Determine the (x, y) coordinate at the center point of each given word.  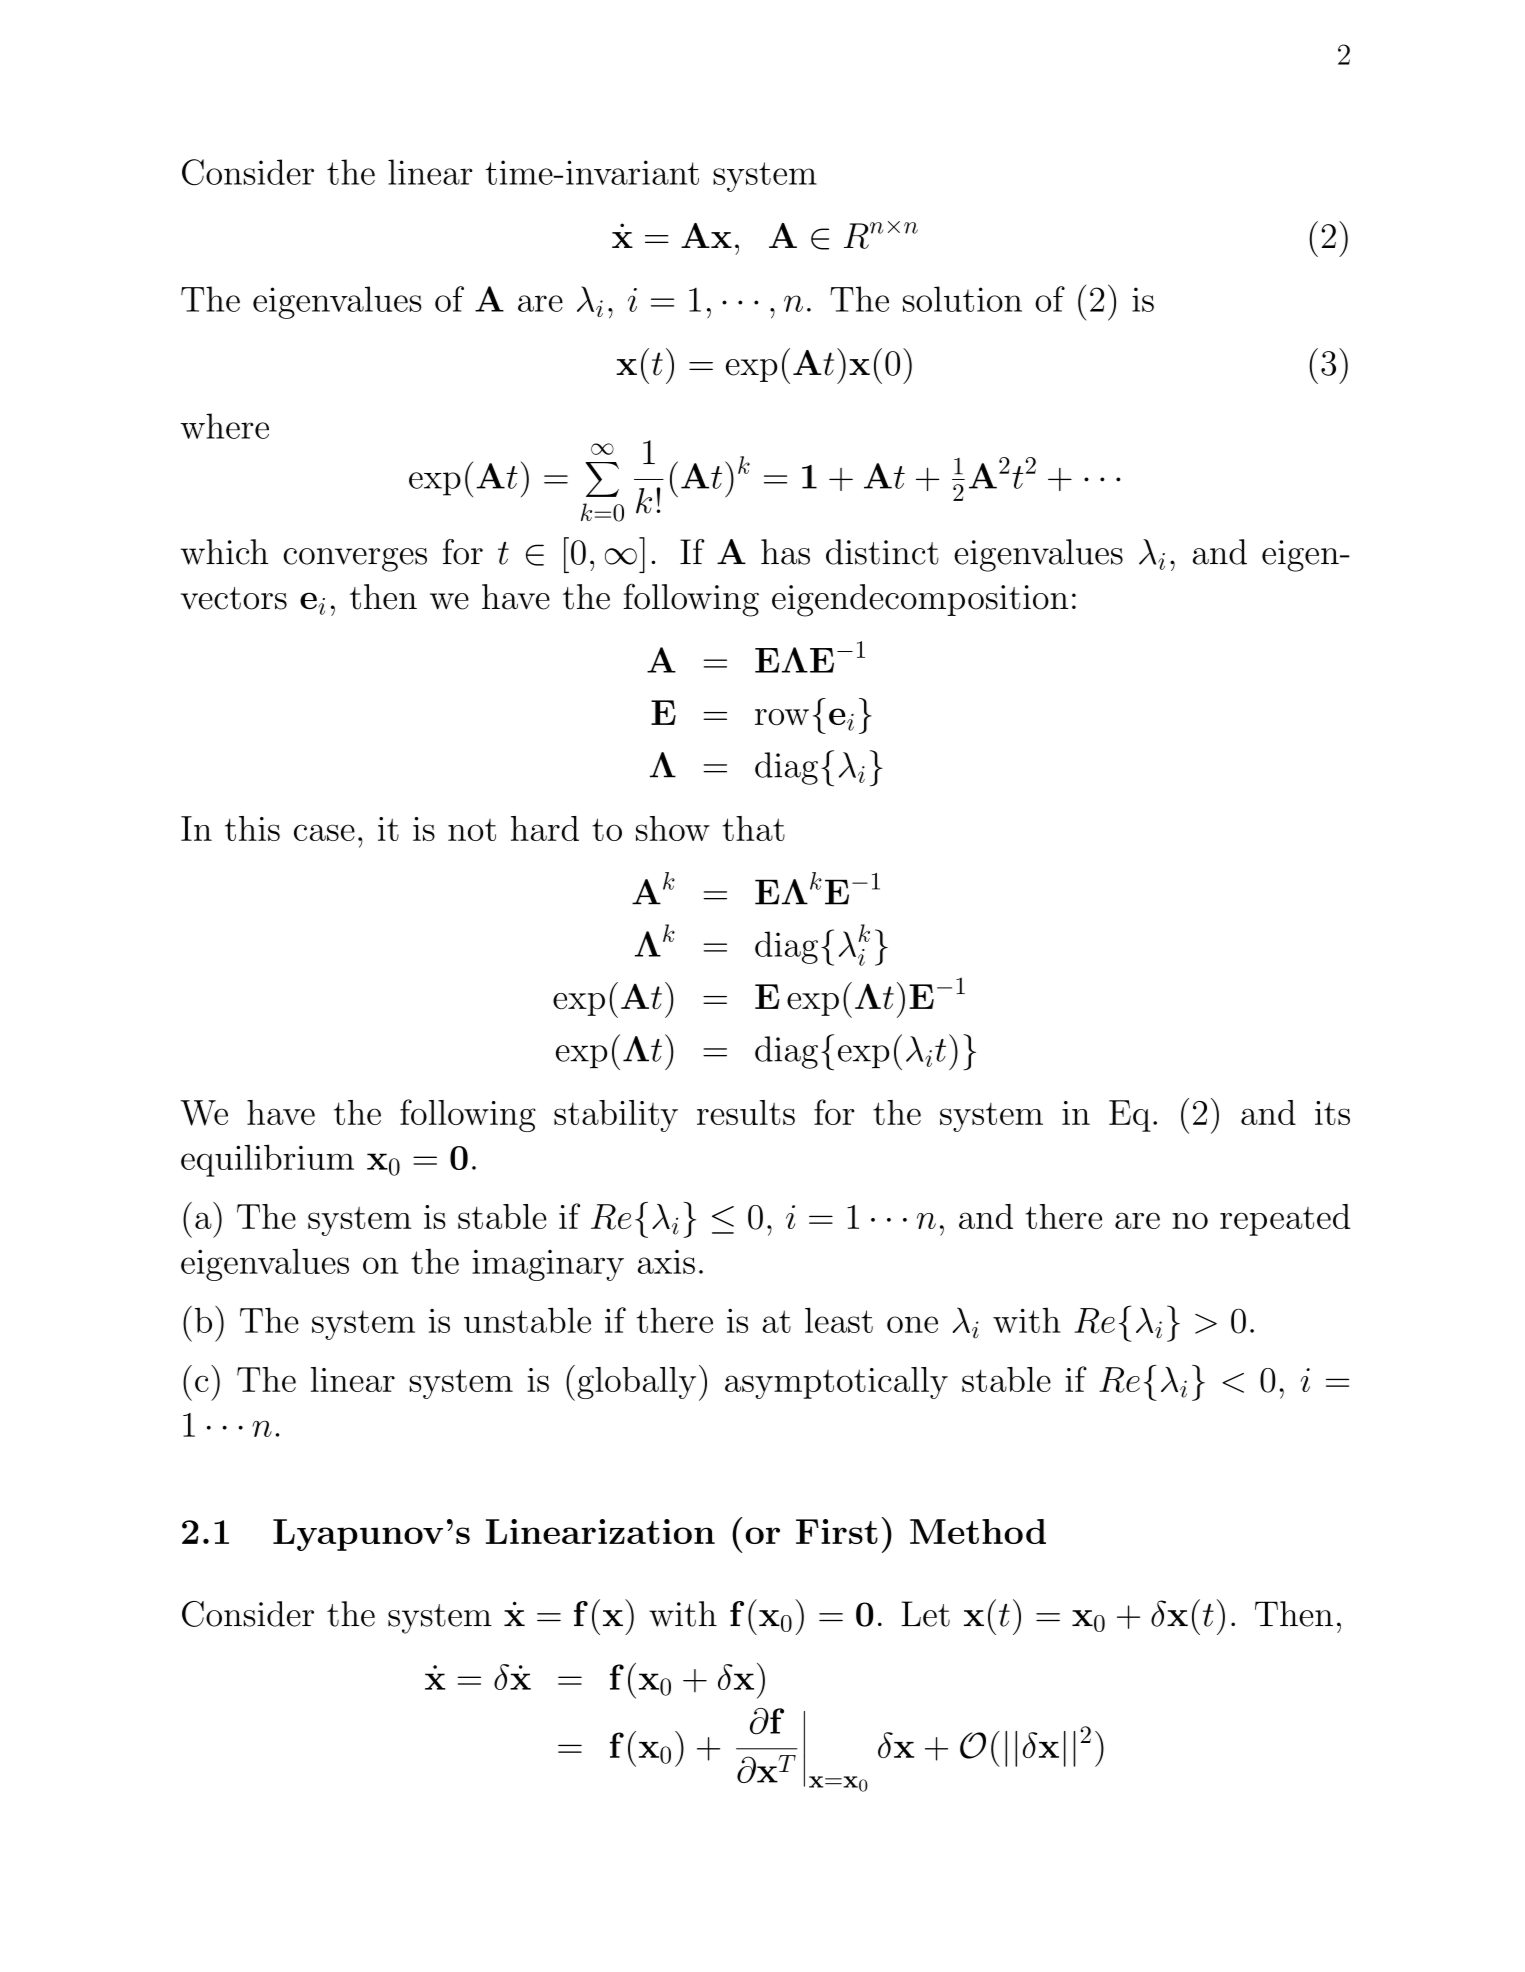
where (224, 426)
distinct (882, 552)
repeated (1285, 1220)
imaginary (548, 1265)
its (1332, 1113)
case (324, 832)
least (839, 1320)
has (785, 552)
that (753, 828)
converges (355, 560)
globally (636, 1383)
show (673, 828)
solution (962, 299)
